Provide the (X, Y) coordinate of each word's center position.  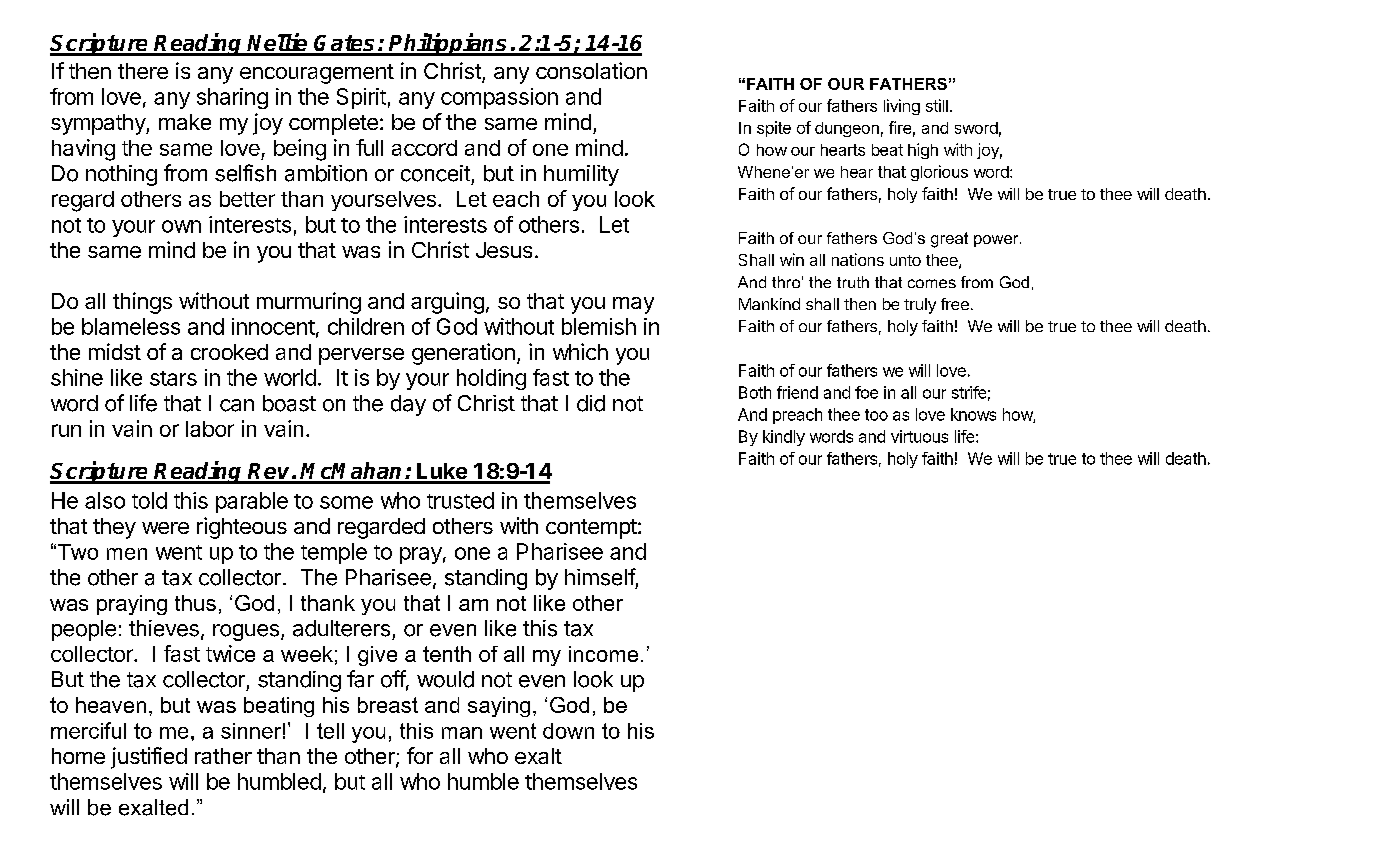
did (591, 403)
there (143, 71)
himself (600, 577)
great (949, 240)
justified (149, 758)
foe (866, 392)
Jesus (504, 250)
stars (173, 378)
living (902, 107)
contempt (591, 529)
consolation (591, 70)
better (247, 199)
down (568, 731)
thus (195, 603)
